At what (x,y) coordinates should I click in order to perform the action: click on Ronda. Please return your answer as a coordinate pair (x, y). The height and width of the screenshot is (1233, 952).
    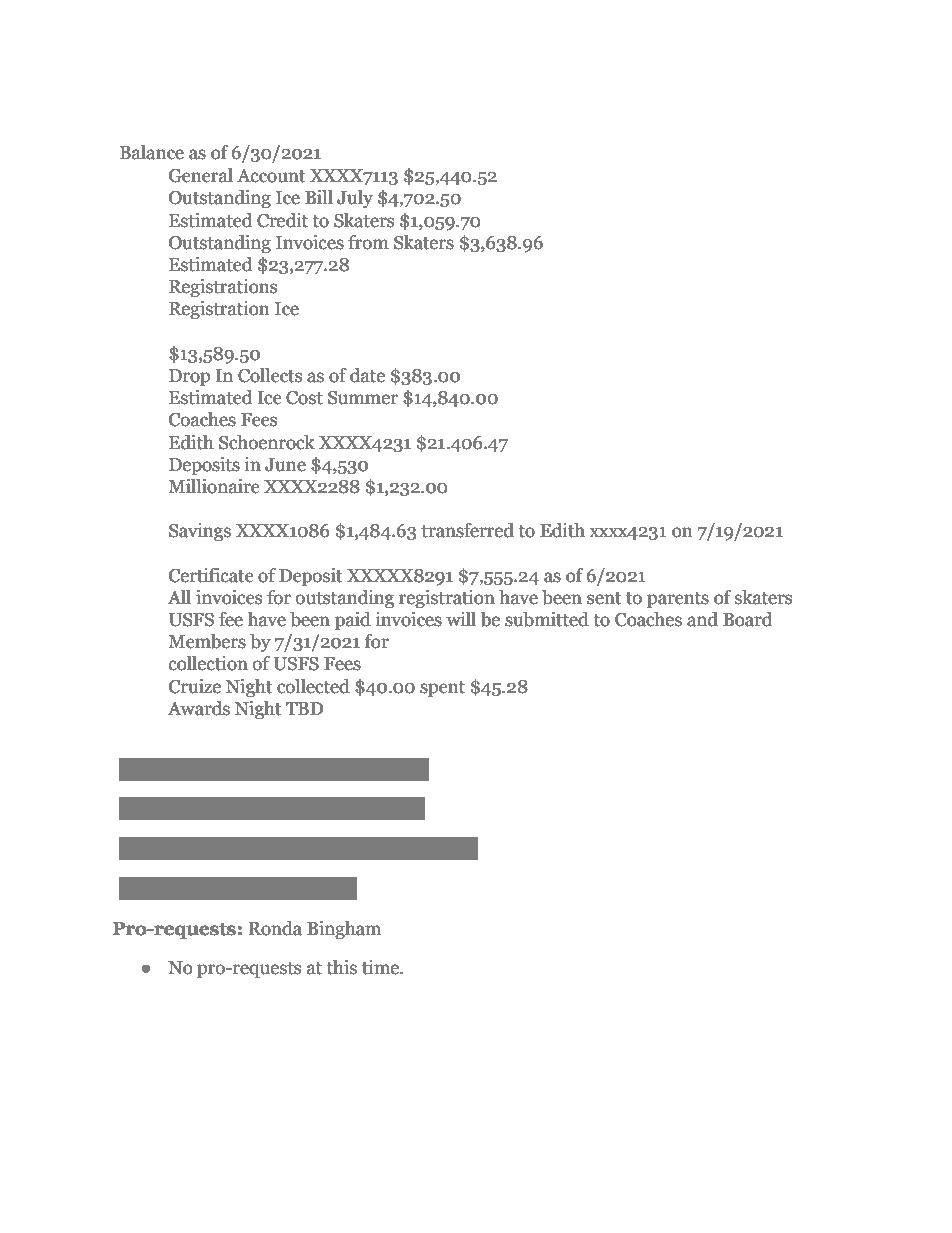
    Looking at the image, I should click on (275, 928).
